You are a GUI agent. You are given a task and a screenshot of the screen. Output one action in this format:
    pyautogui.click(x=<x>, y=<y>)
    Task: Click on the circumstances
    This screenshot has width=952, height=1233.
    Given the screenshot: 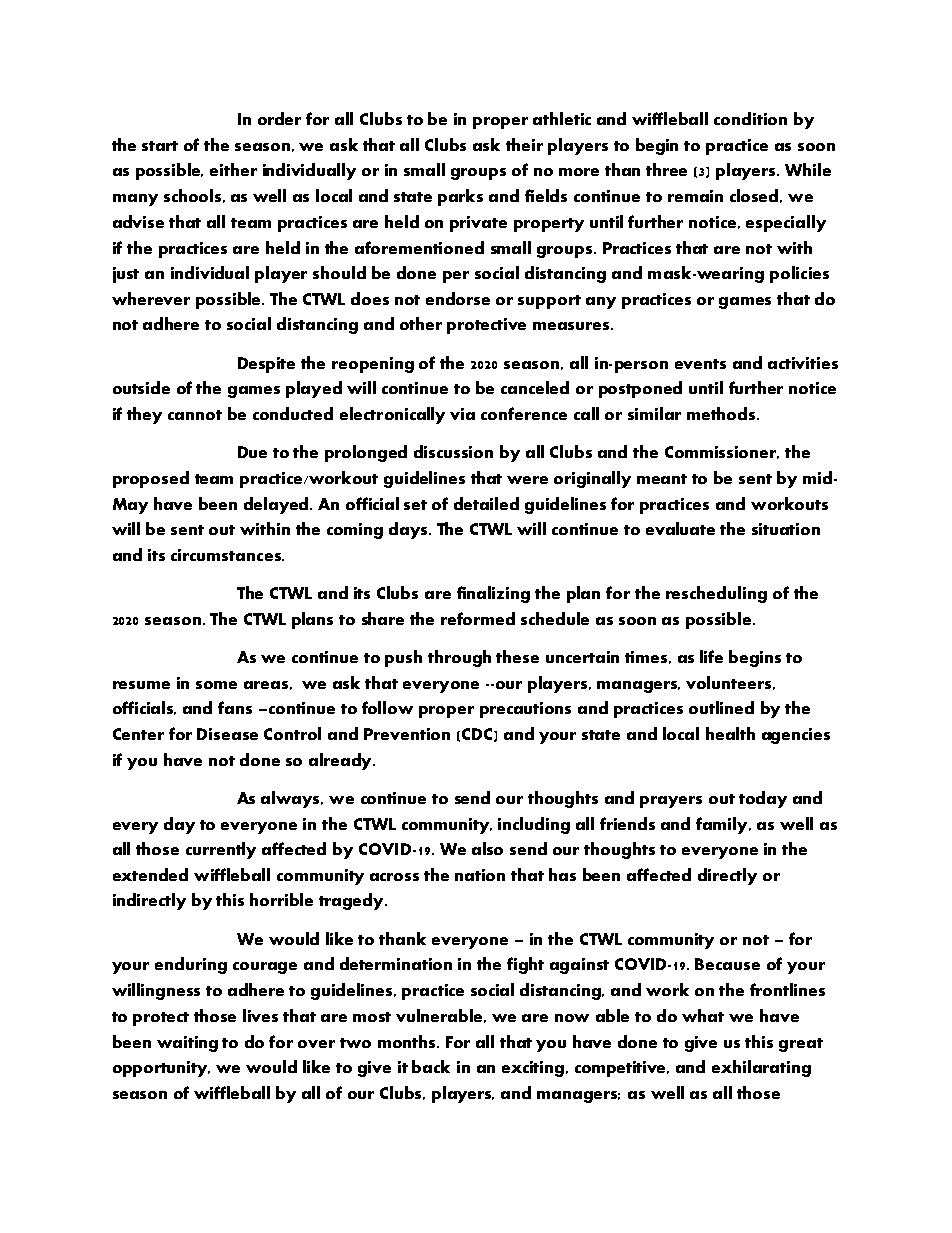 What is the action you would take?
    pyautogui.click(x=227, y=555)
